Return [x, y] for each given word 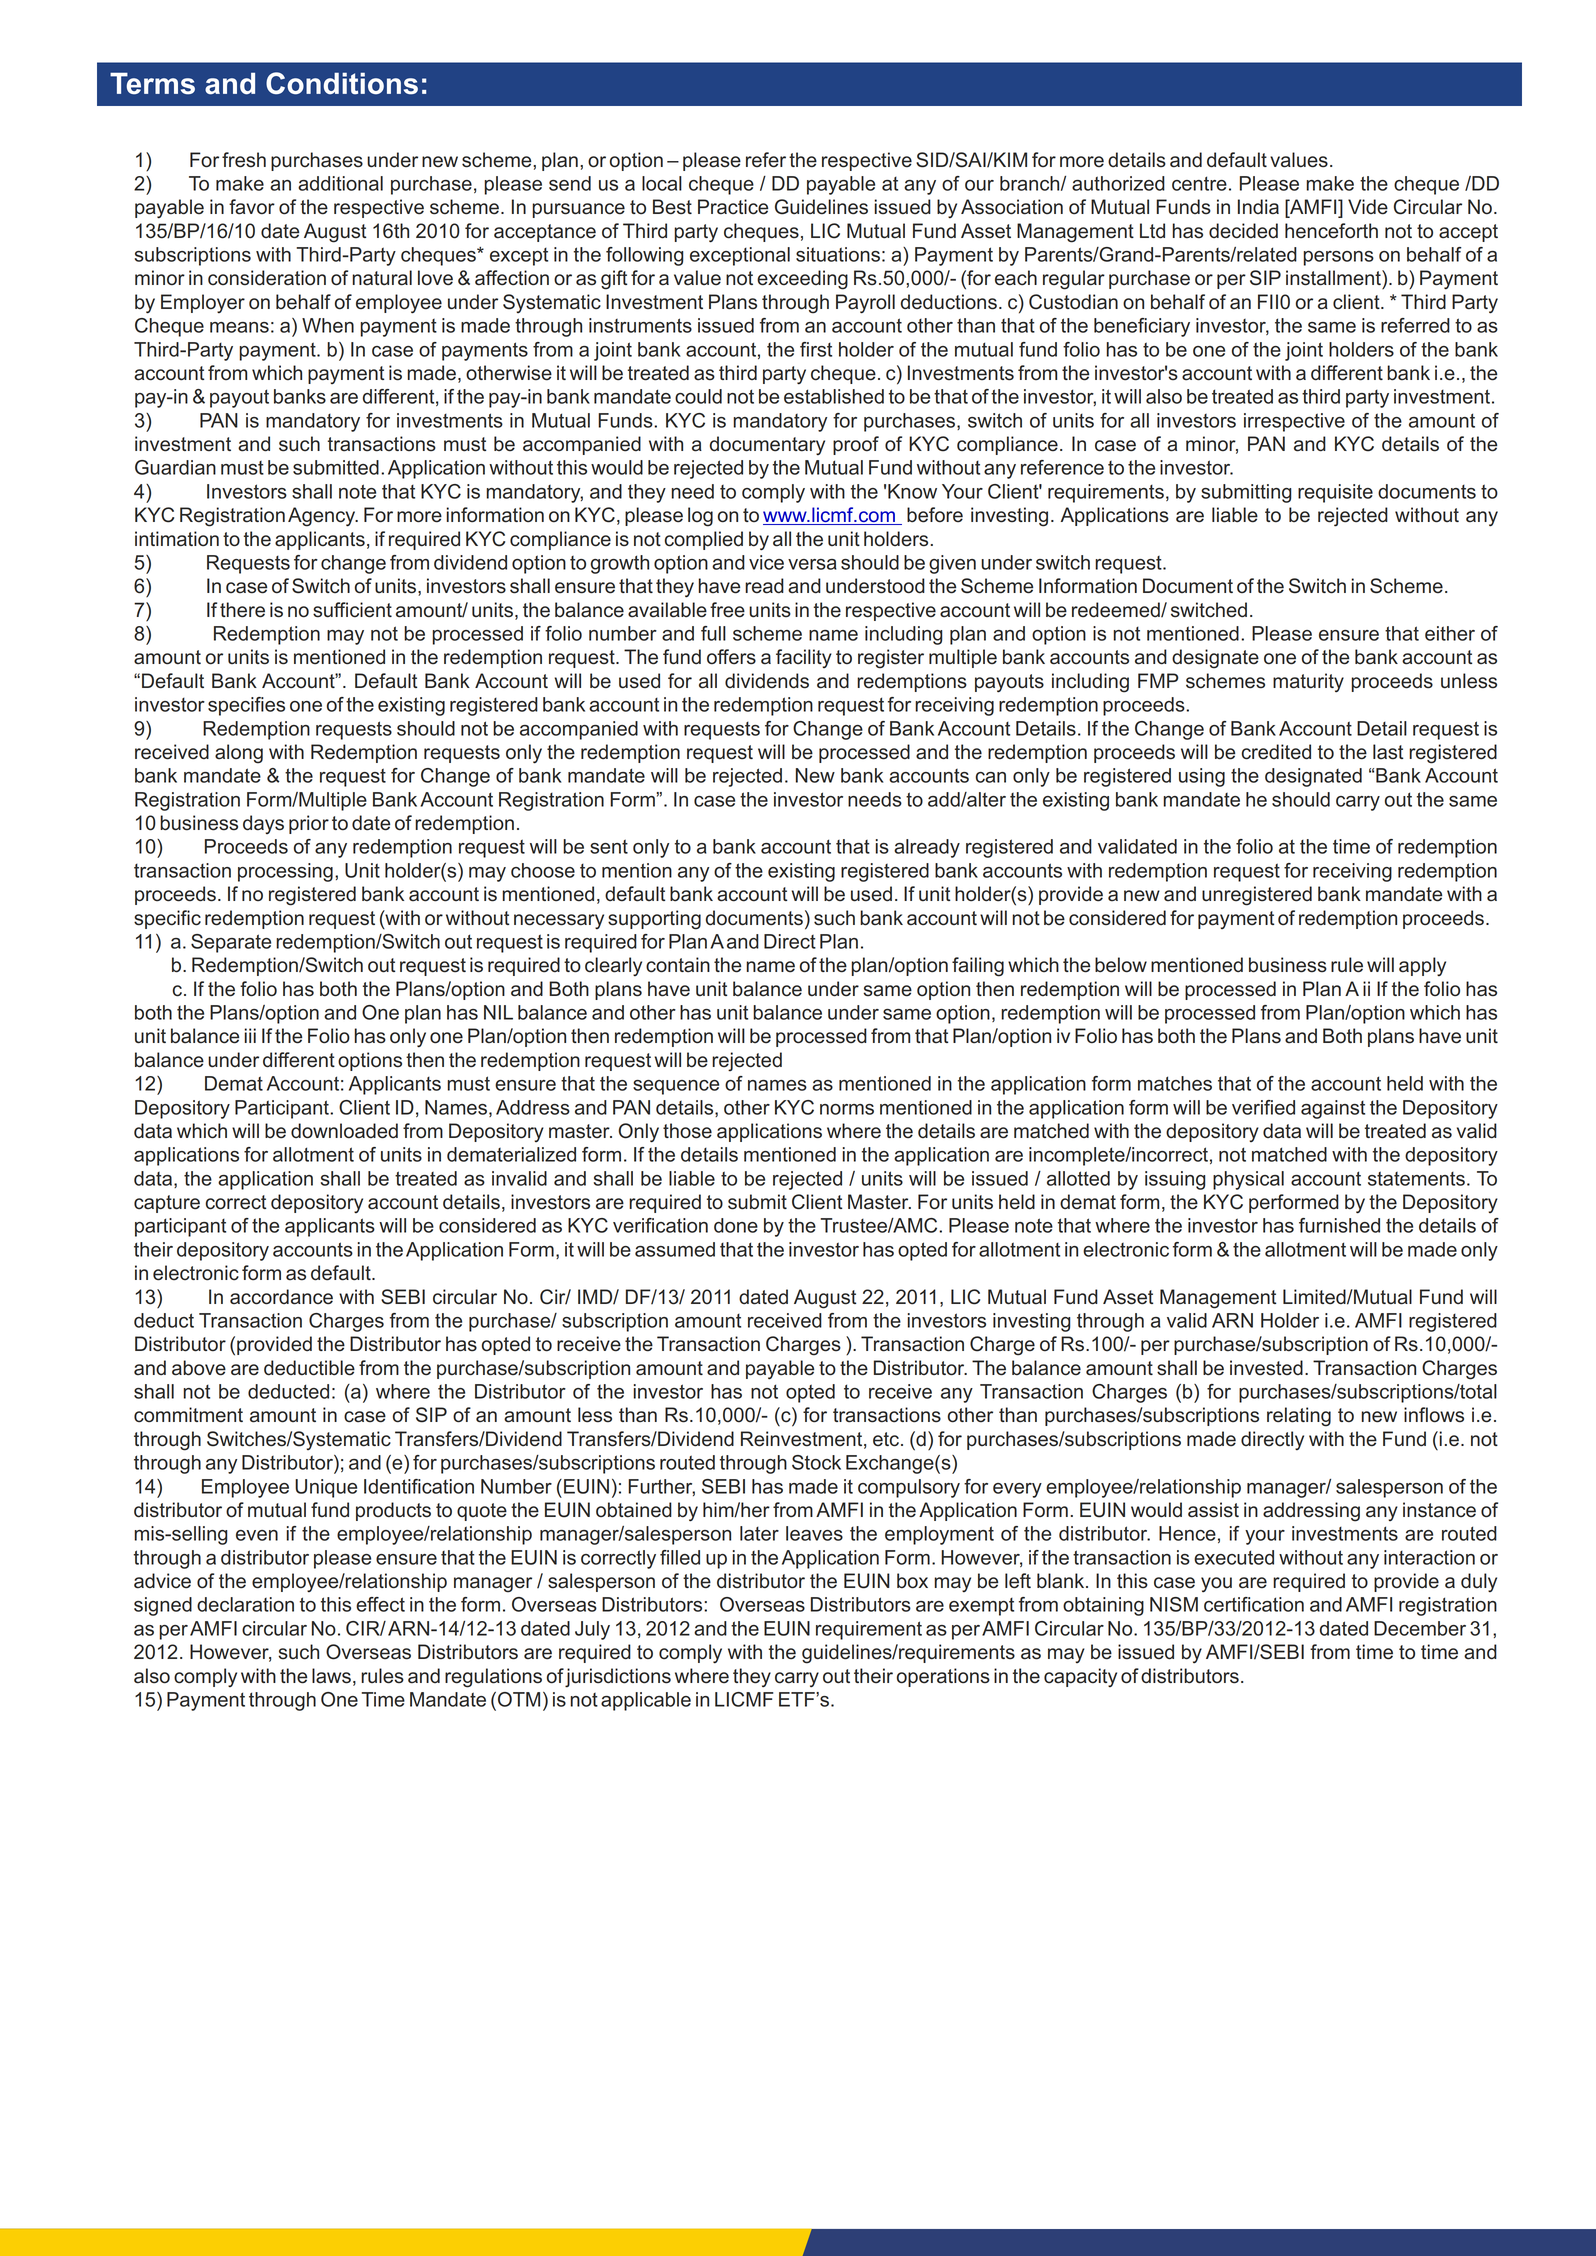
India [1258, 207]
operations [943, 1677]
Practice [733, 207]
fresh [244, 160]
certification [1254, 1604]
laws [331, 1676]
